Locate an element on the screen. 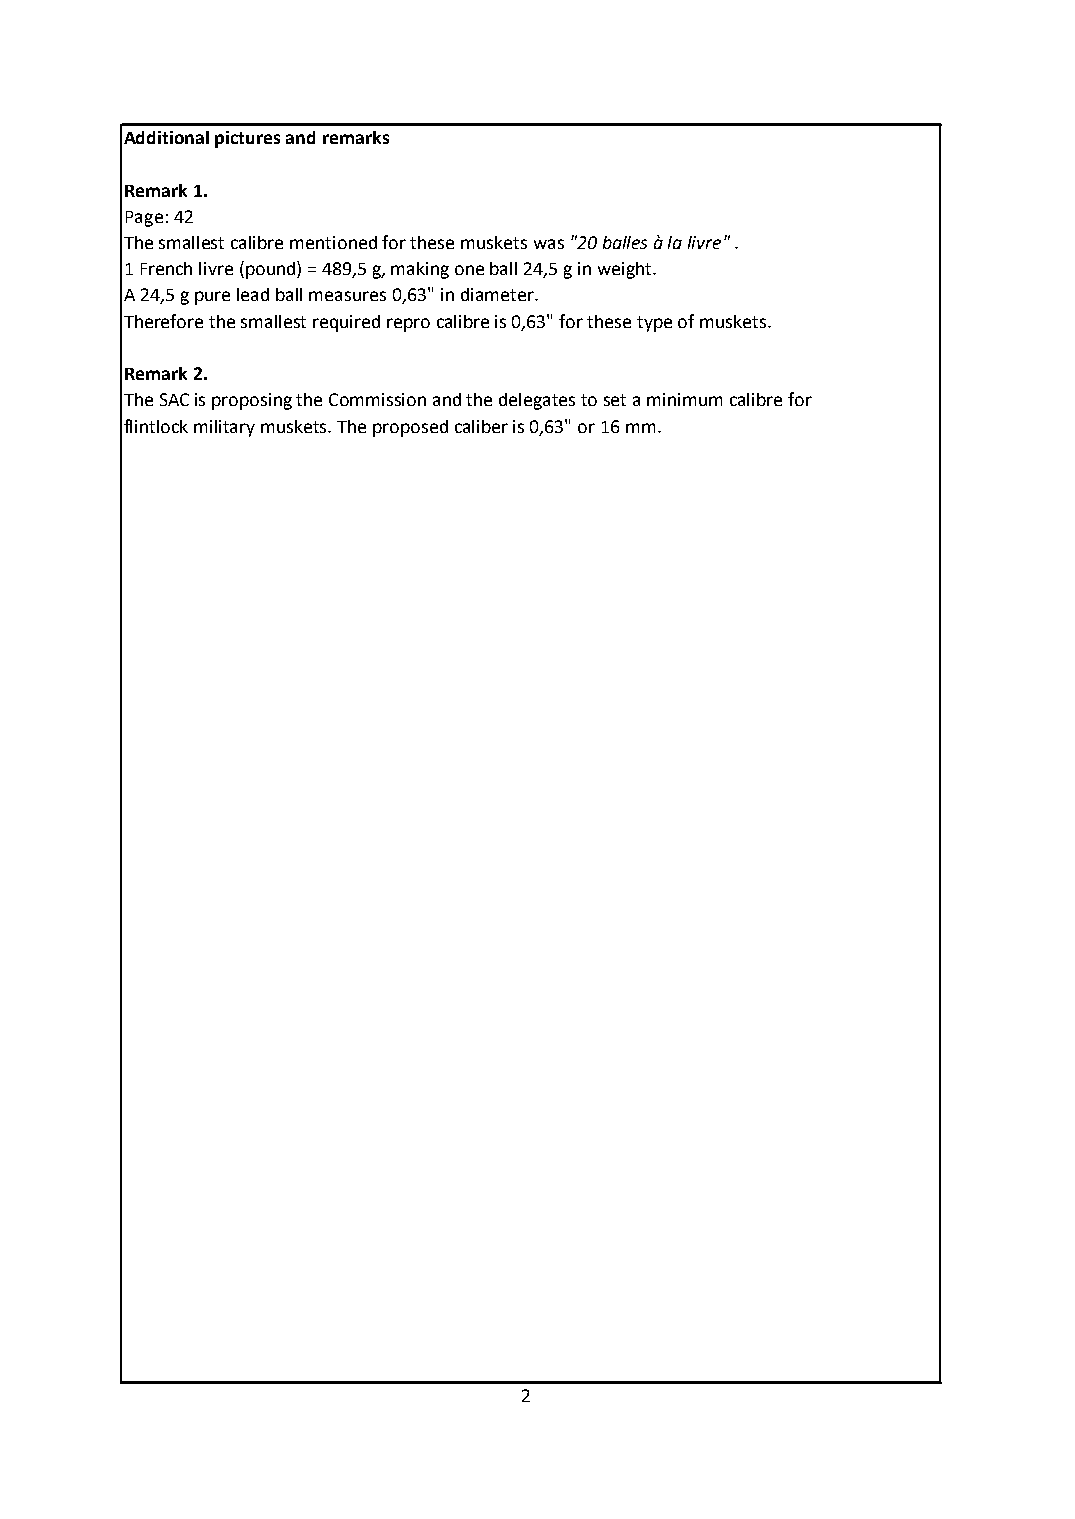  was is located at coordinates (549, 244).
